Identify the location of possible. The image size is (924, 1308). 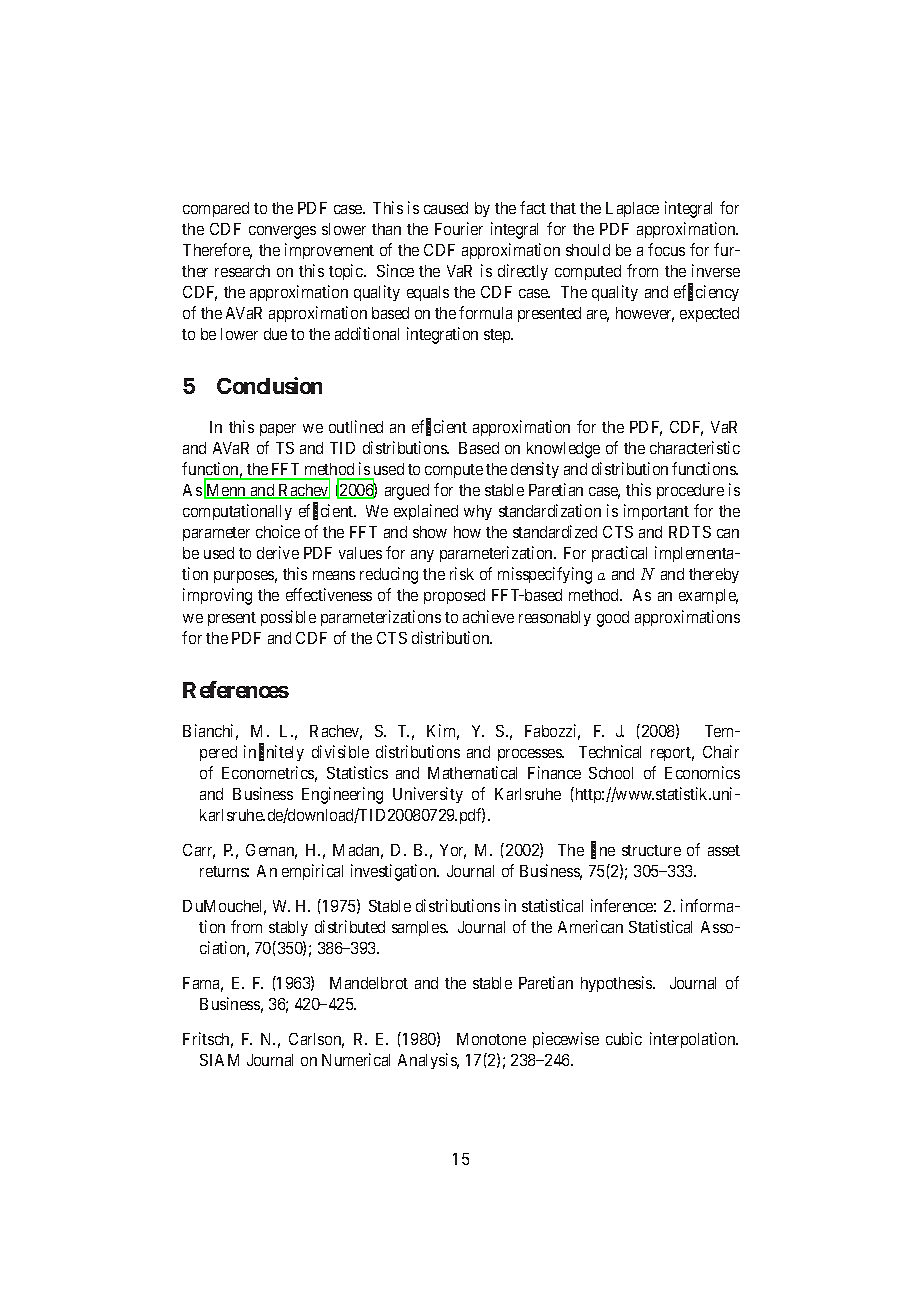
(288, 618).
